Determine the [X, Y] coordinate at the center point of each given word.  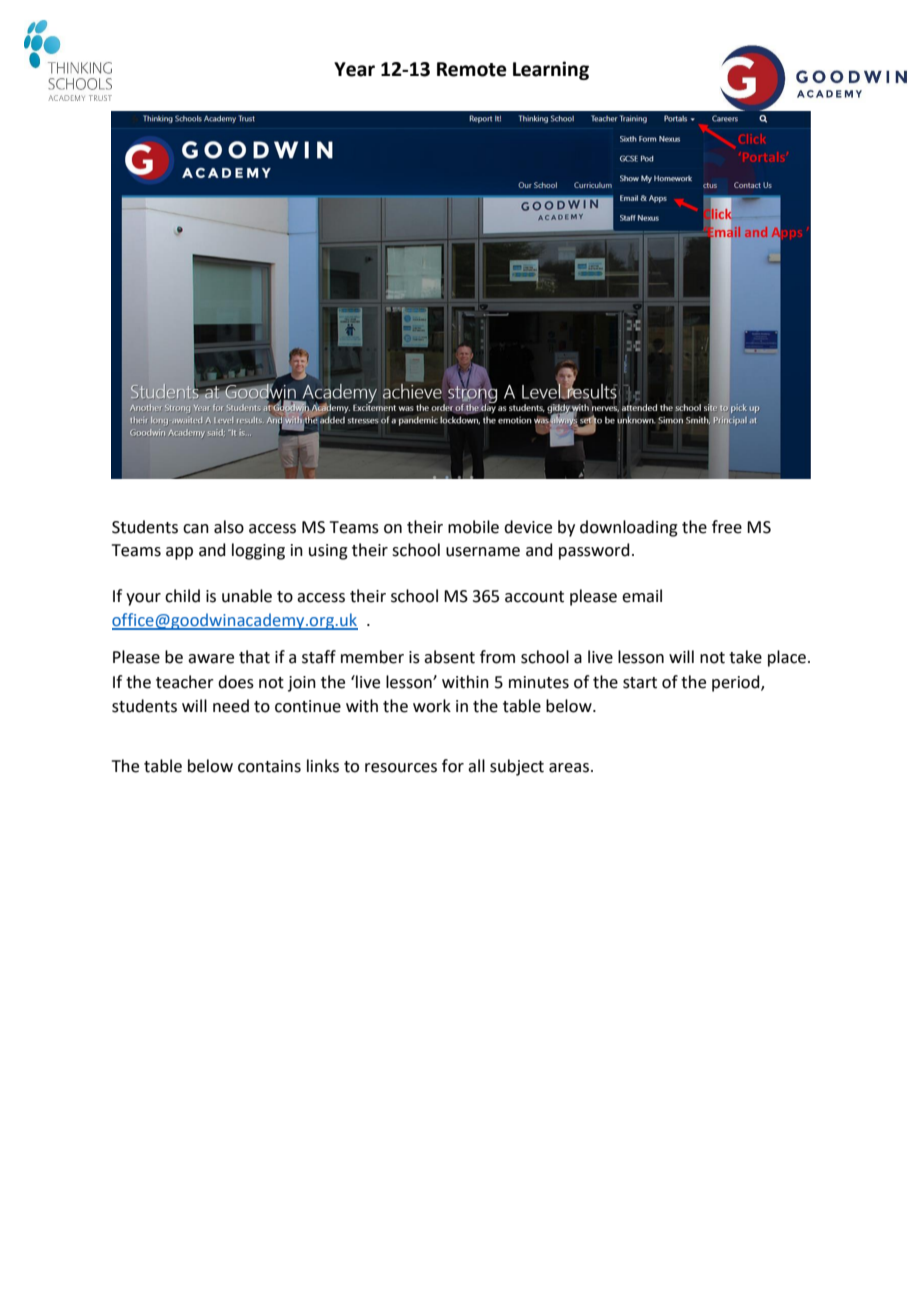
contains [269, 766]
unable [247, 596]
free [727, 527]
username [483, 552]
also [229, 527]
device [528, 527]
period [737, 683]
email [642, 596]
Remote [472, 69]
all [476, 766]
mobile [473, 527]
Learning [551, 70]
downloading [629, 528]
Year [354, 69]
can [196, 529]
